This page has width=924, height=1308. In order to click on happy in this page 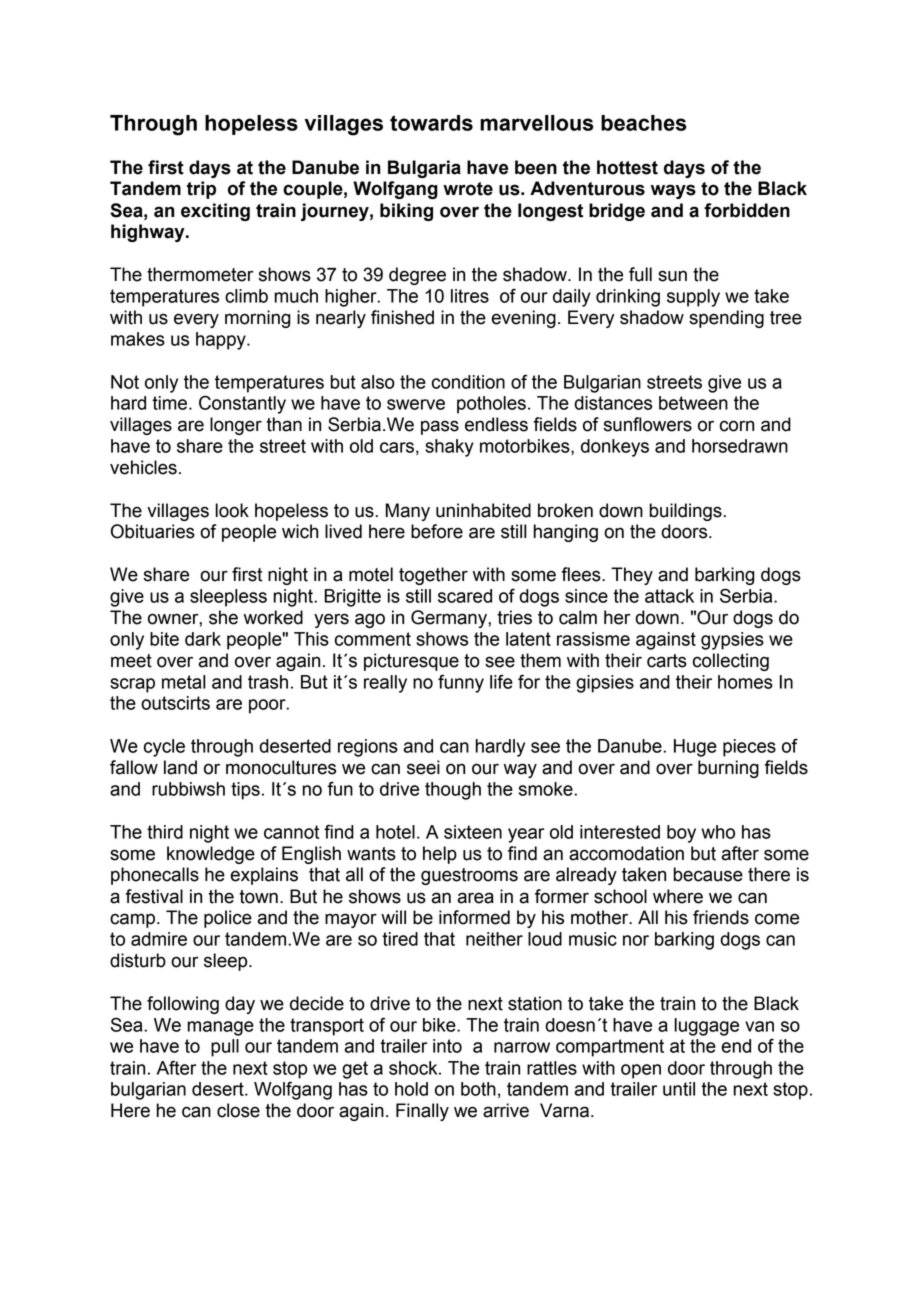, I will do `click(222, 341)`.
